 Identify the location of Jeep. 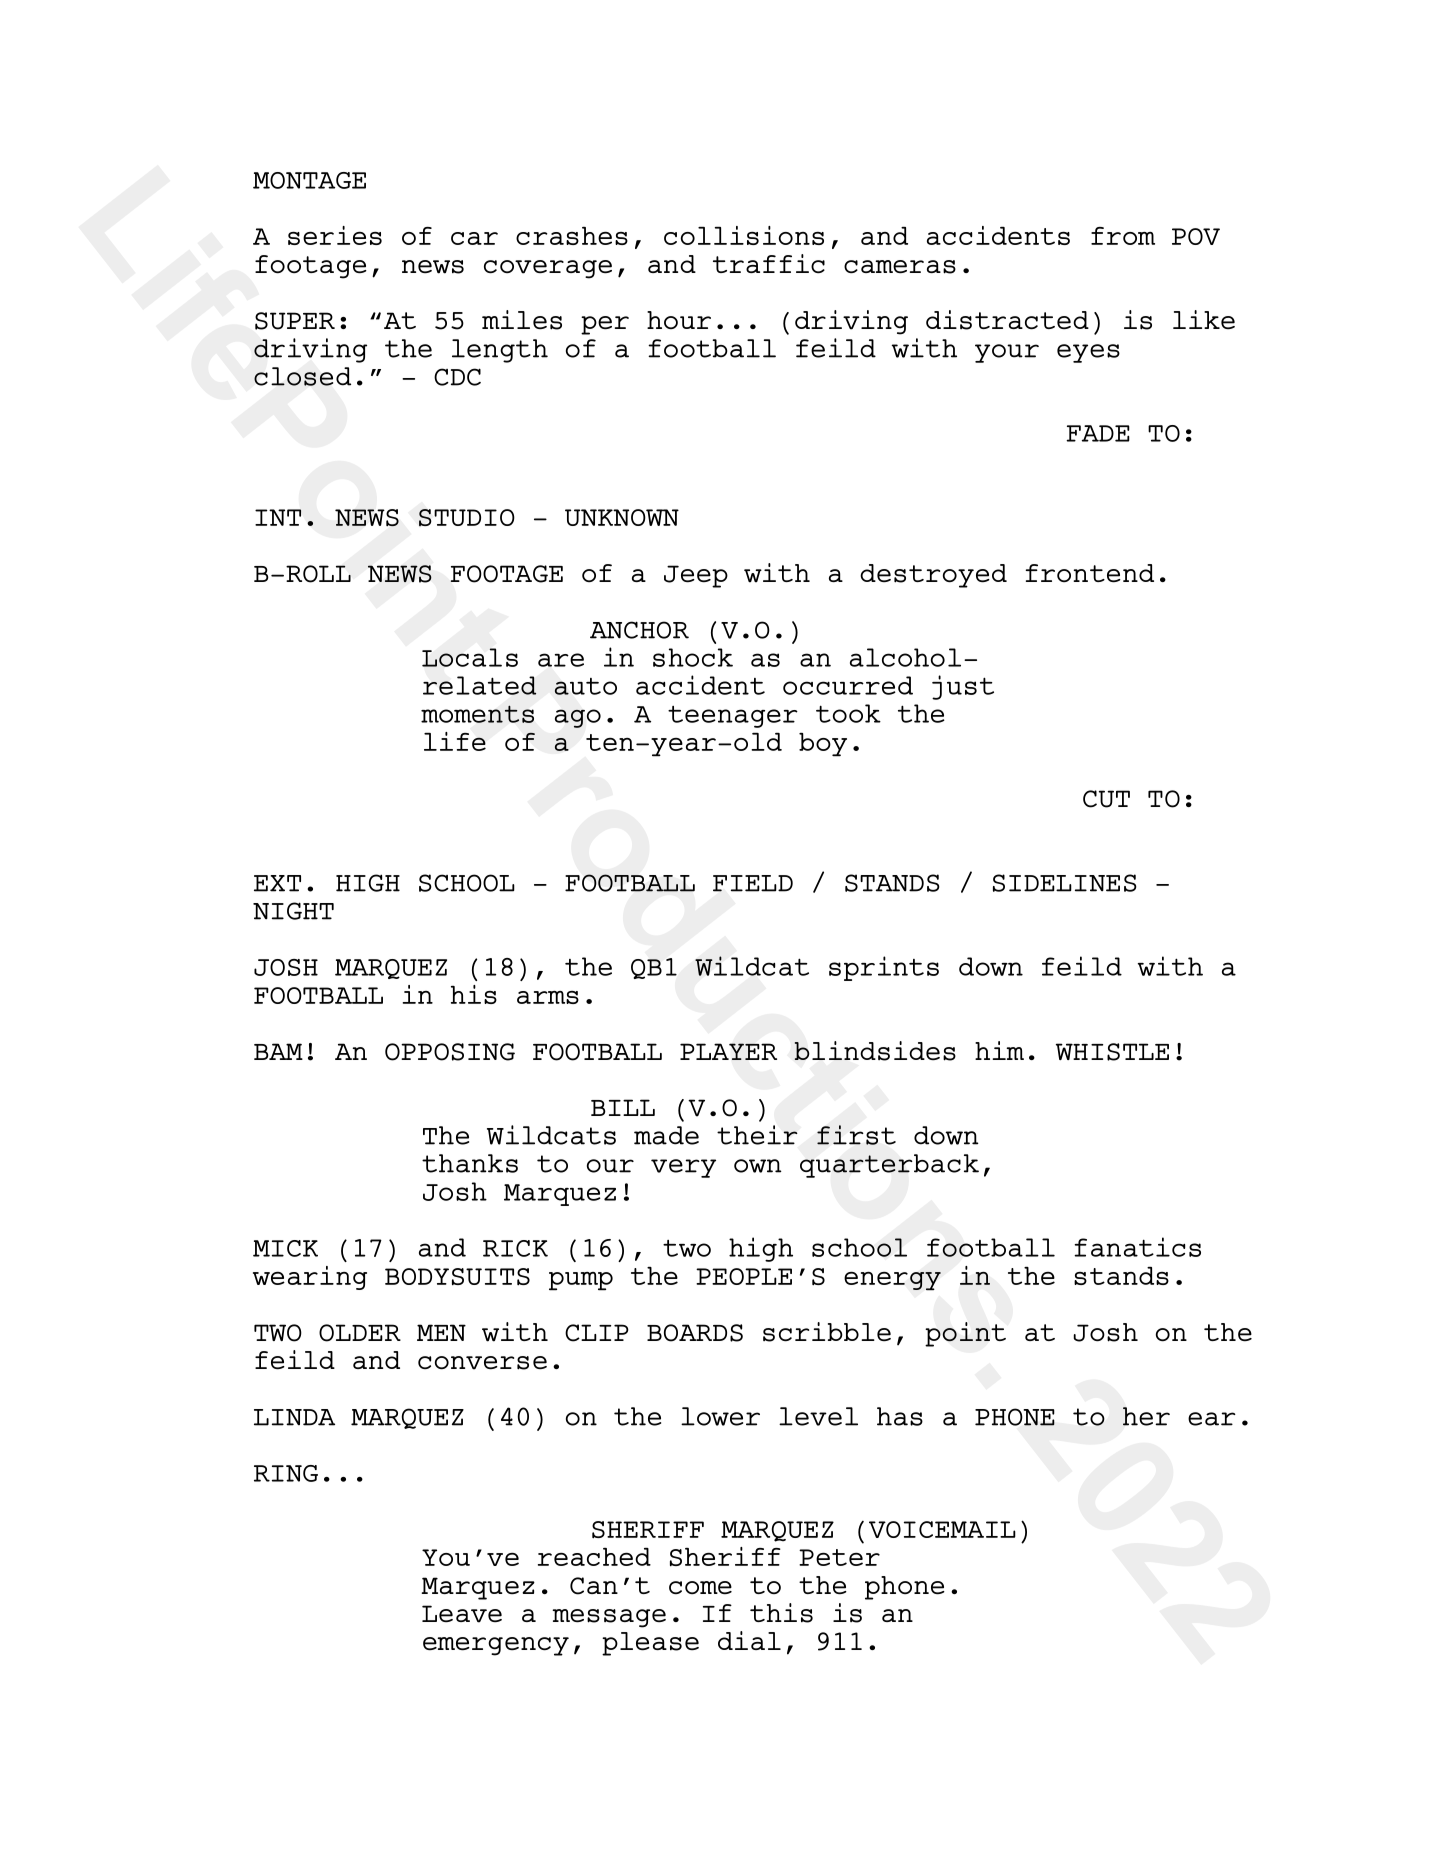
(696, 576).
